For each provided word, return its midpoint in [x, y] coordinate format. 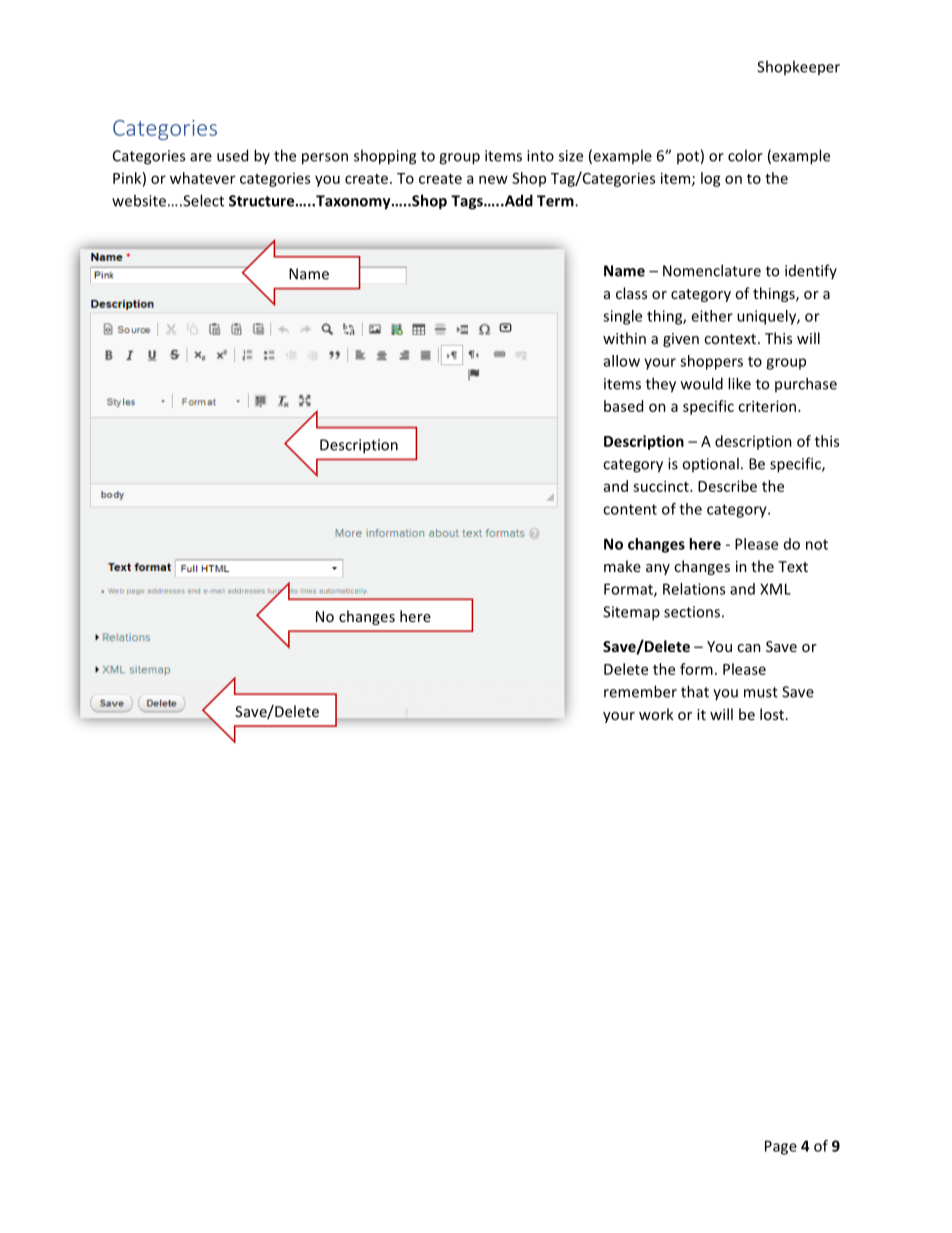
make [622, 566]
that [695, 691]
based [623, 406]
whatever [202, 178]
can [749, 648]
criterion [768, 406]
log [711, 179]
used [232, 155]
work [656, 714]
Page [781, 1147]
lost [772, 714]
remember [640, 691]
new [493, 179]
